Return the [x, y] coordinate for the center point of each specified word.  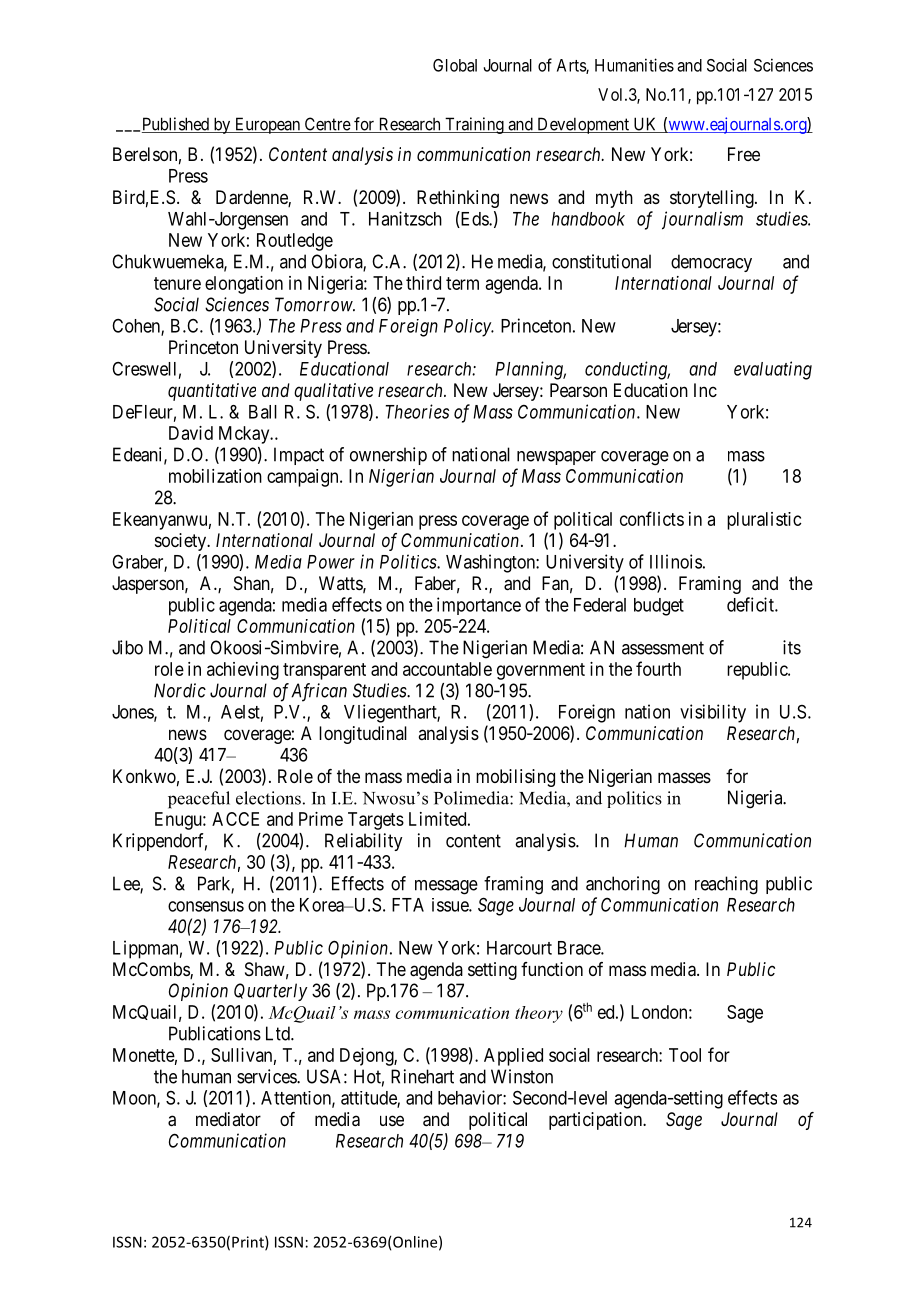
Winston [522, 1076]
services [267, 1076]
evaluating [773, 370]
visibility [713, 713]
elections [268, 798]
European [267, 125]
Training [474, 125]
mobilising [515, 778]
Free [744, 154]
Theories [417, 411]
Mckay [245, 435]
